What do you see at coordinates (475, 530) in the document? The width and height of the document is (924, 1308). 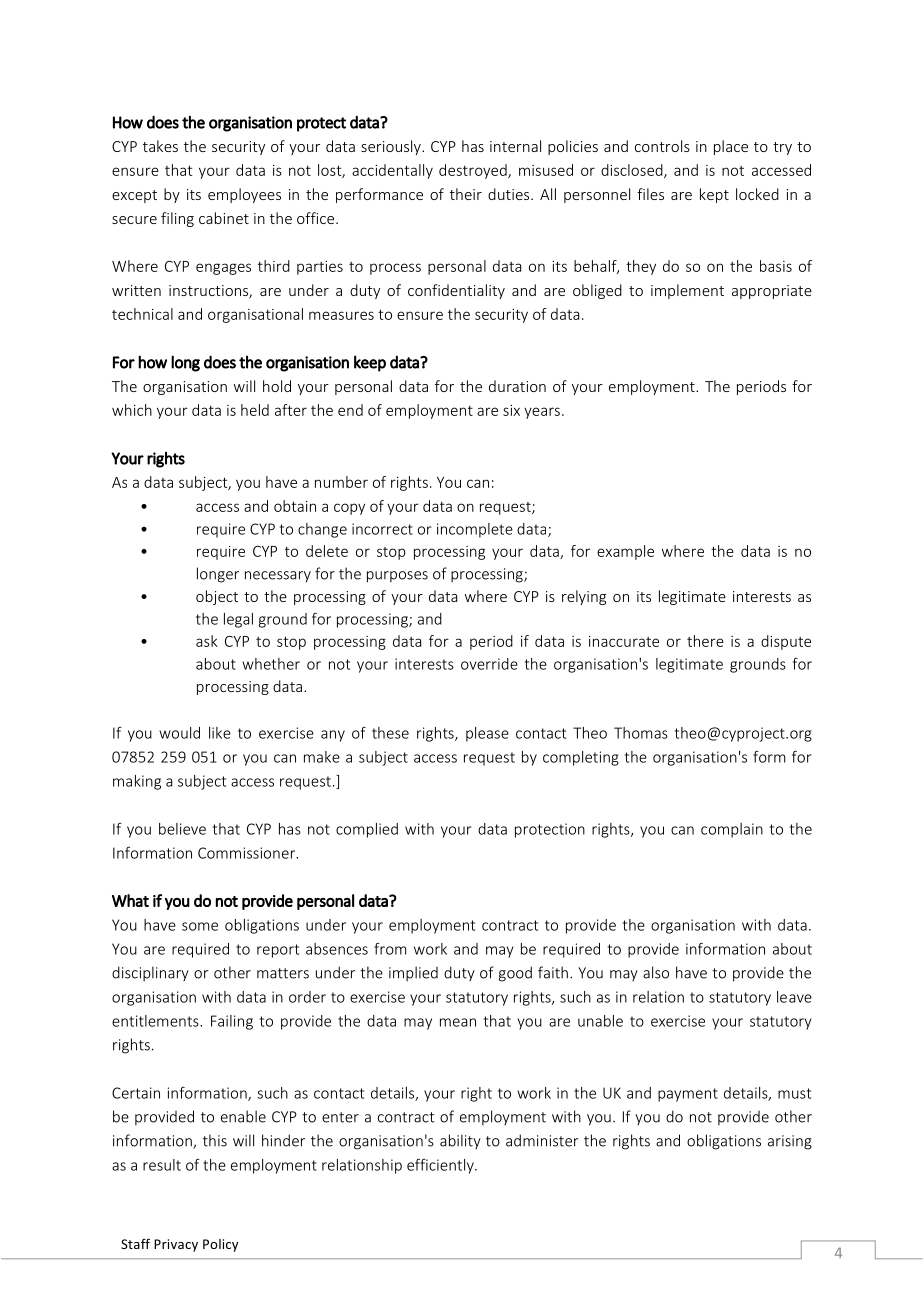 I see `incomplete` at bounding box center [475, 530].
